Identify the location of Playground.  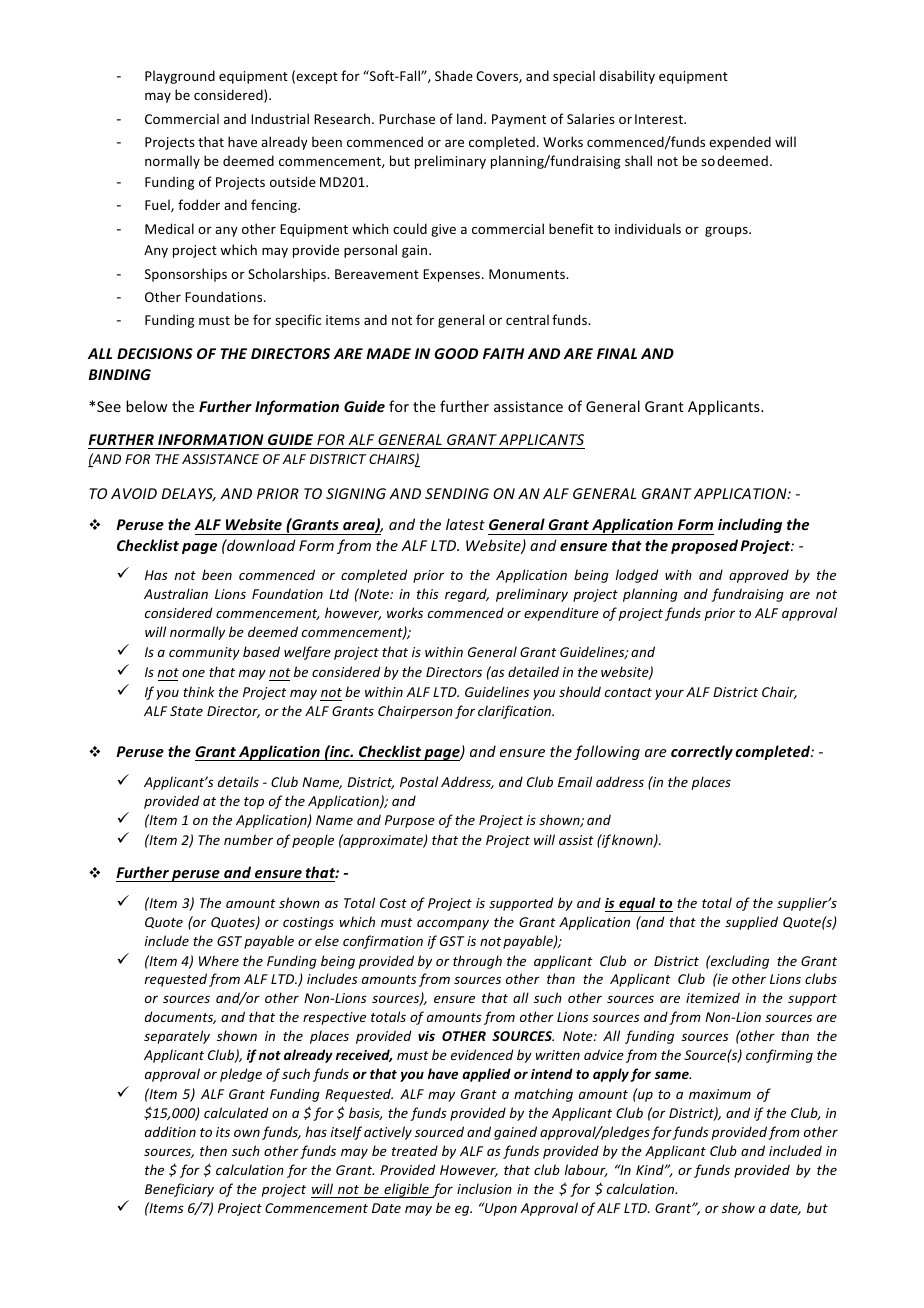
(180, 77).
